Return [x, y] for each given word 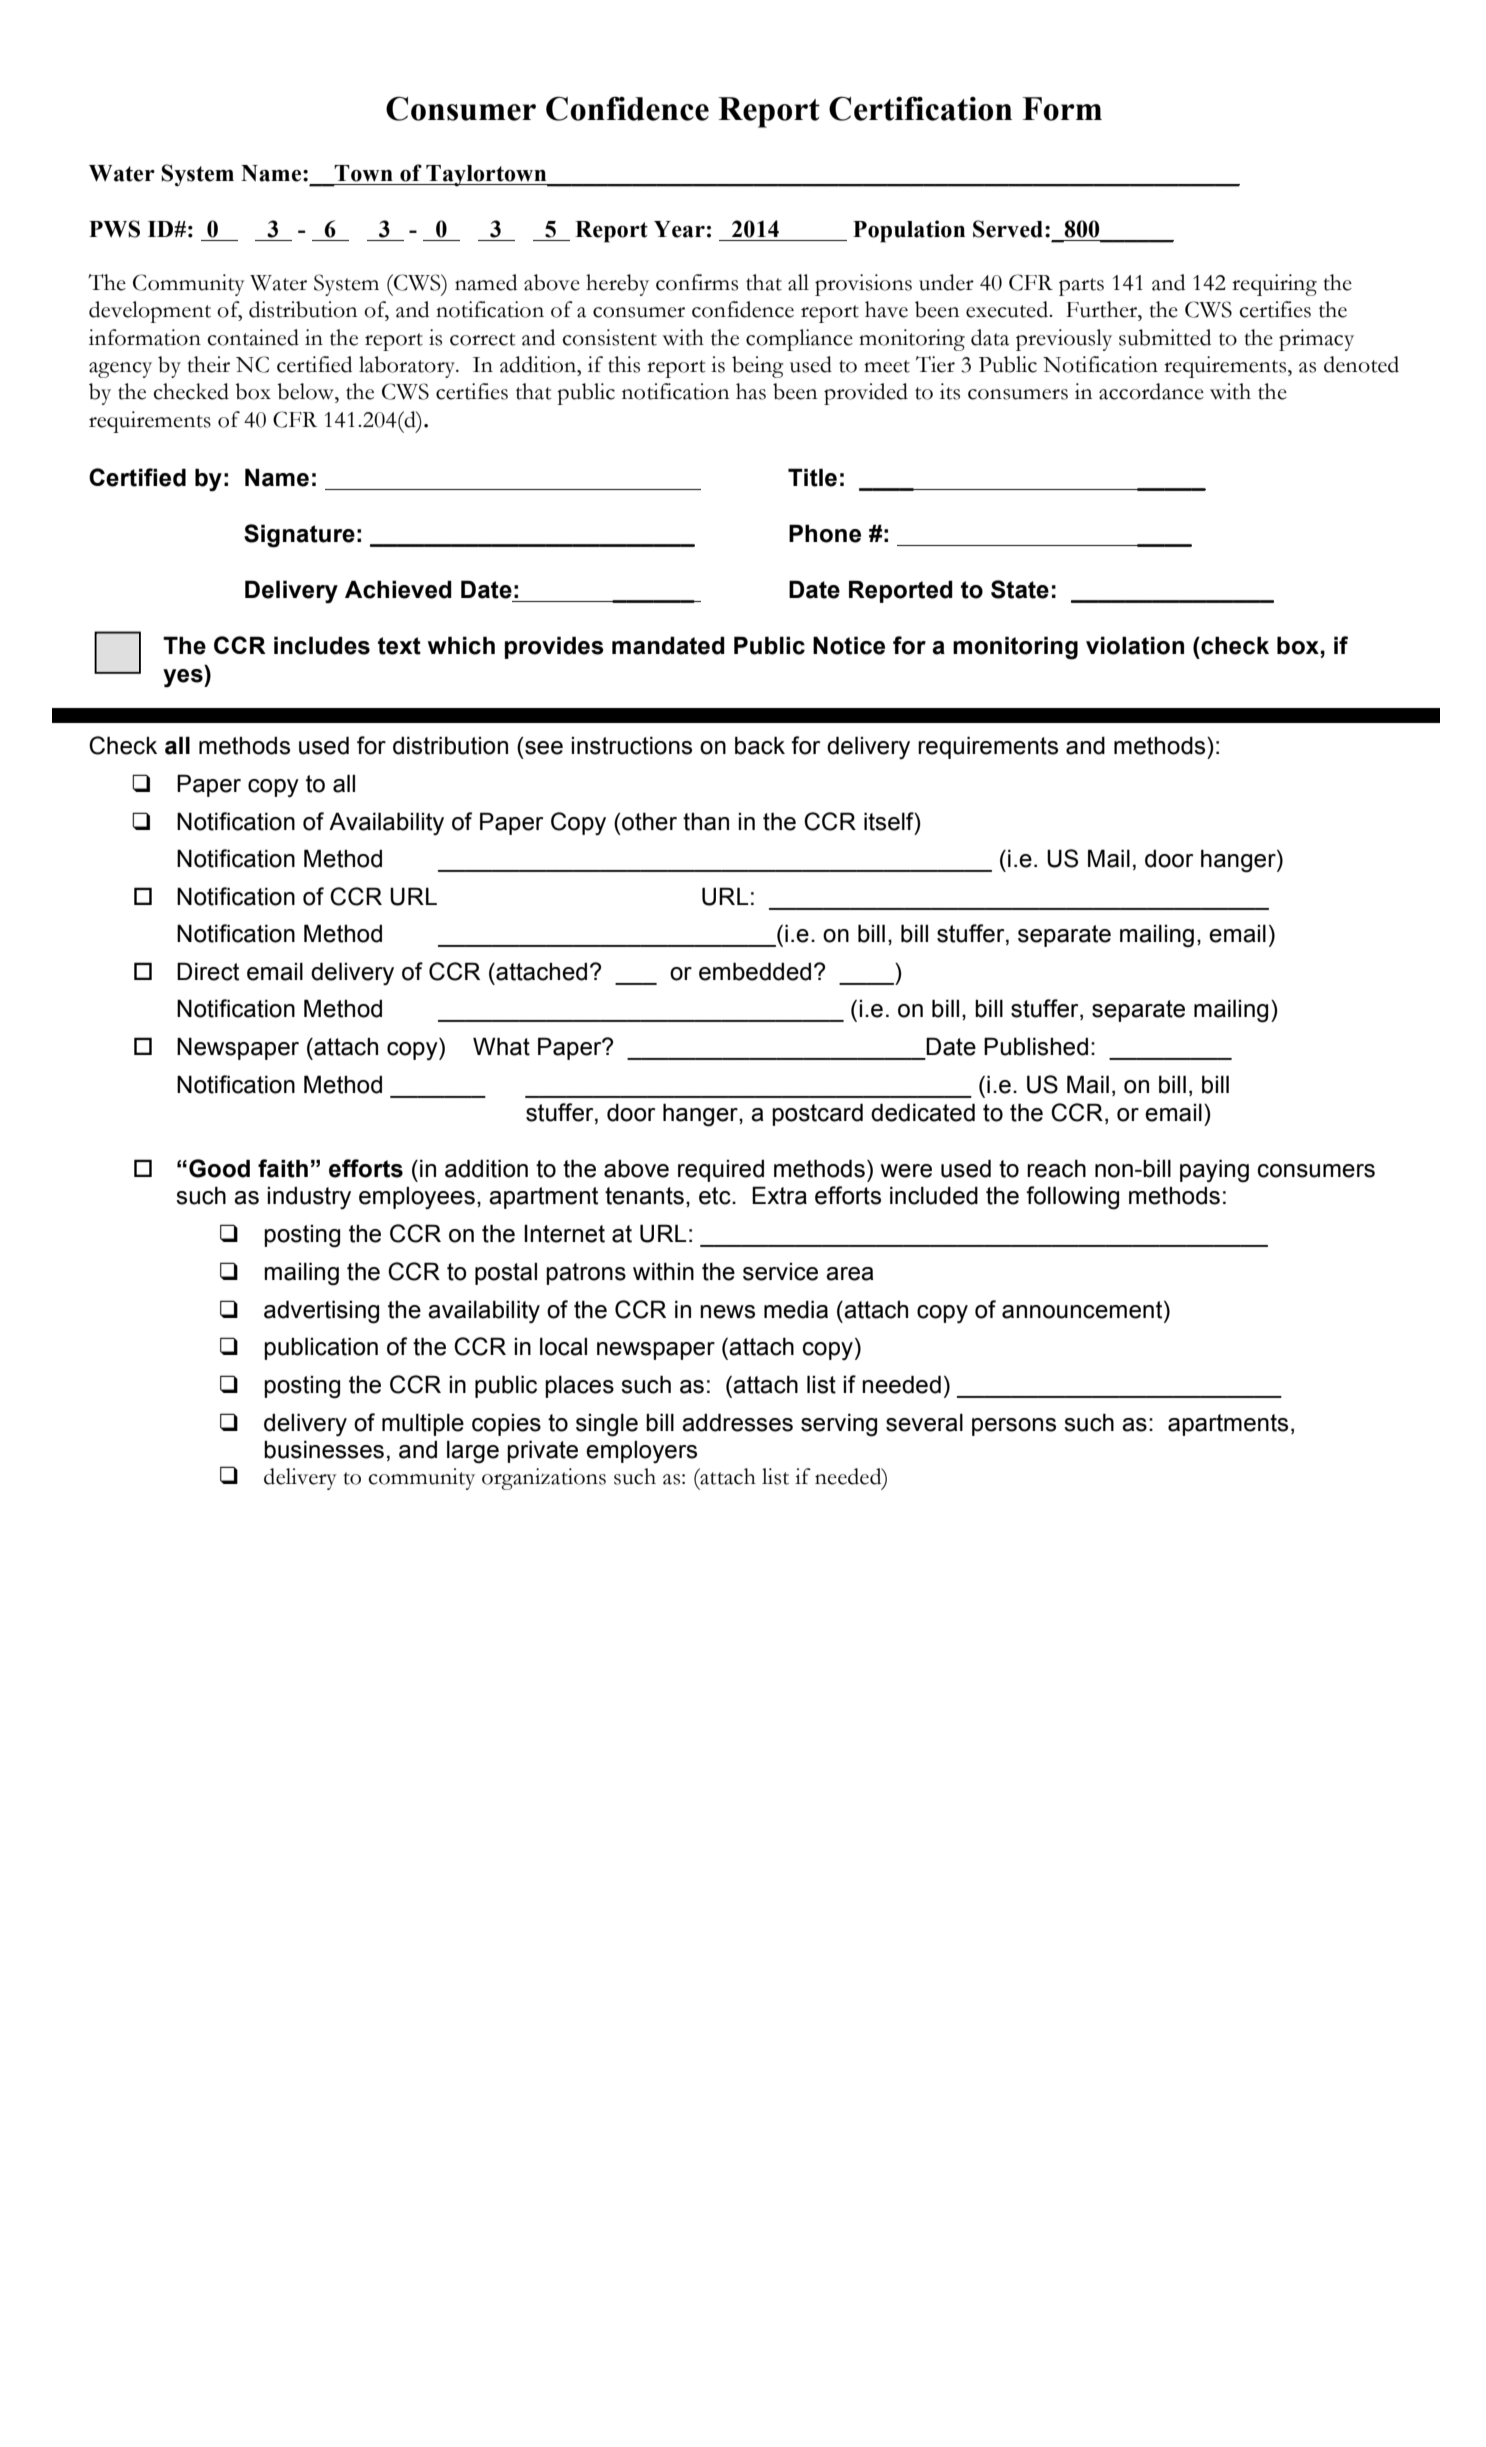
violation [1135, 645]
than [706, 822]
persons [1014, 1427]
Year [679, 229]
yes [184, 678]
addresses [737, 1422]
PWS [114, 229]
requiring [1274, 285]
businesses [324, 1449]
